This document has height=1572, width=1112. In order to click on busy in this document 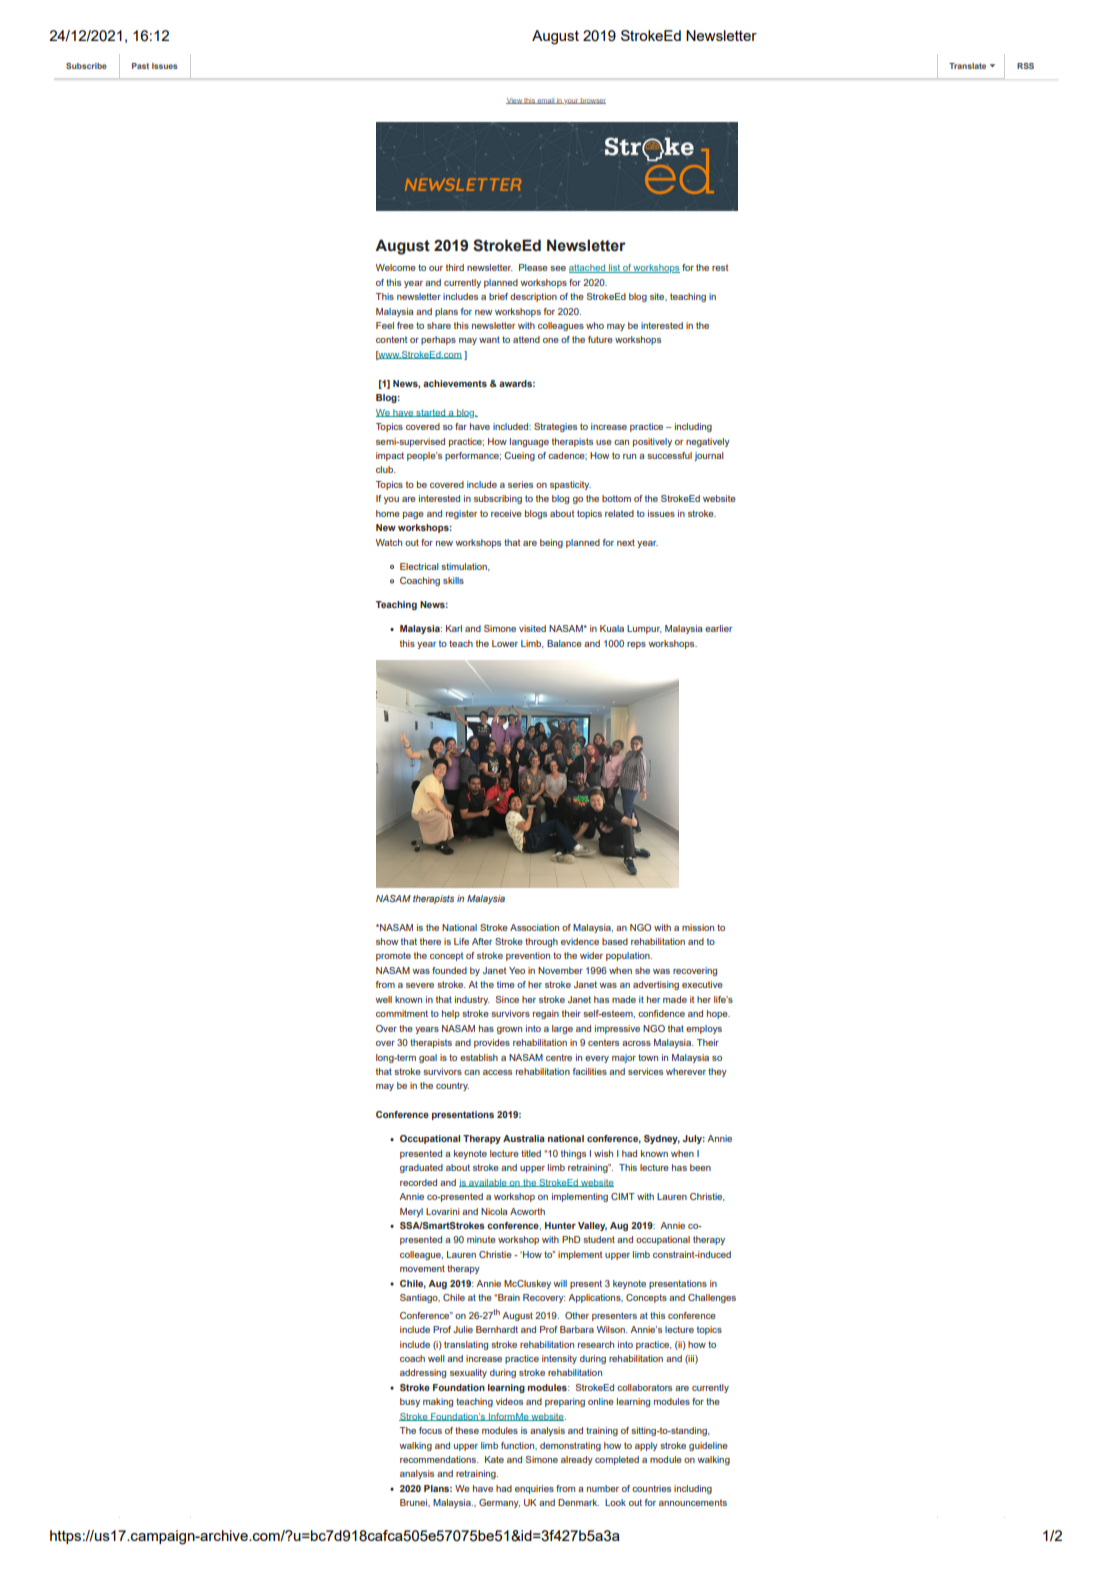, I will do `click(410, 1402)`.
